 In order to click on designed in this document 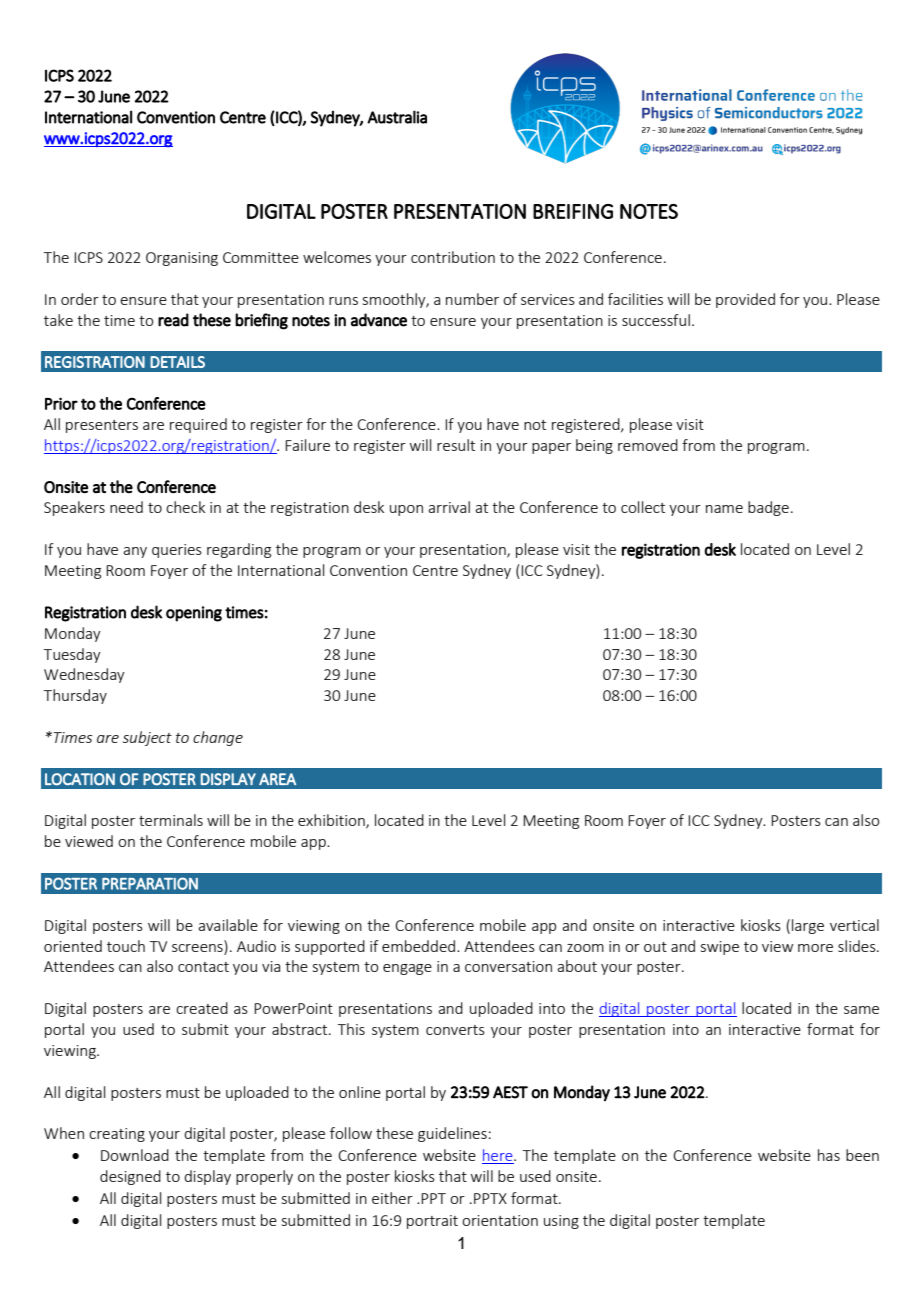, I will do `click(130, 1177)`.
